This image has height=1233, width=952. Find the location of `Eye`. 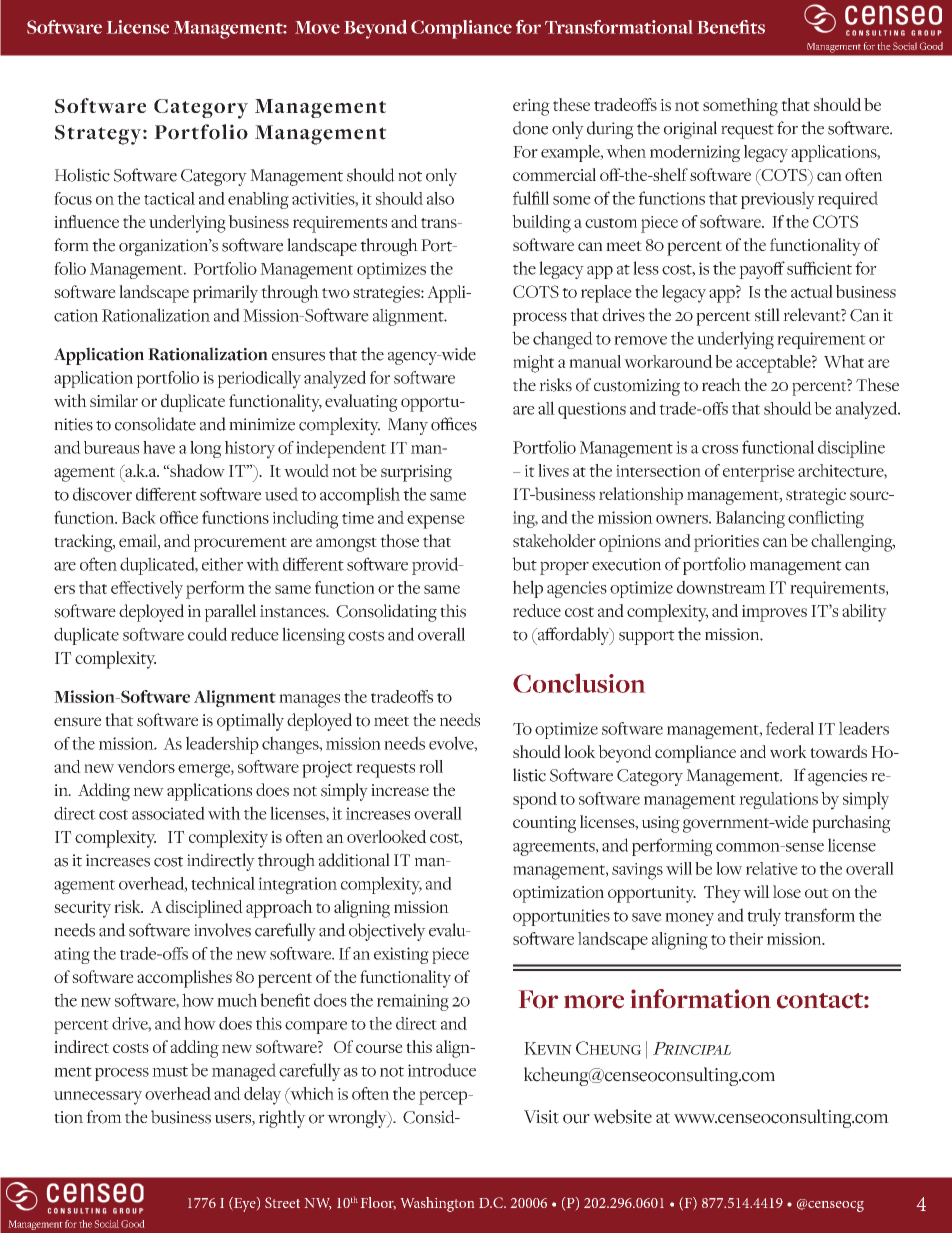

Eye is located at coordinates (245, 1204).
